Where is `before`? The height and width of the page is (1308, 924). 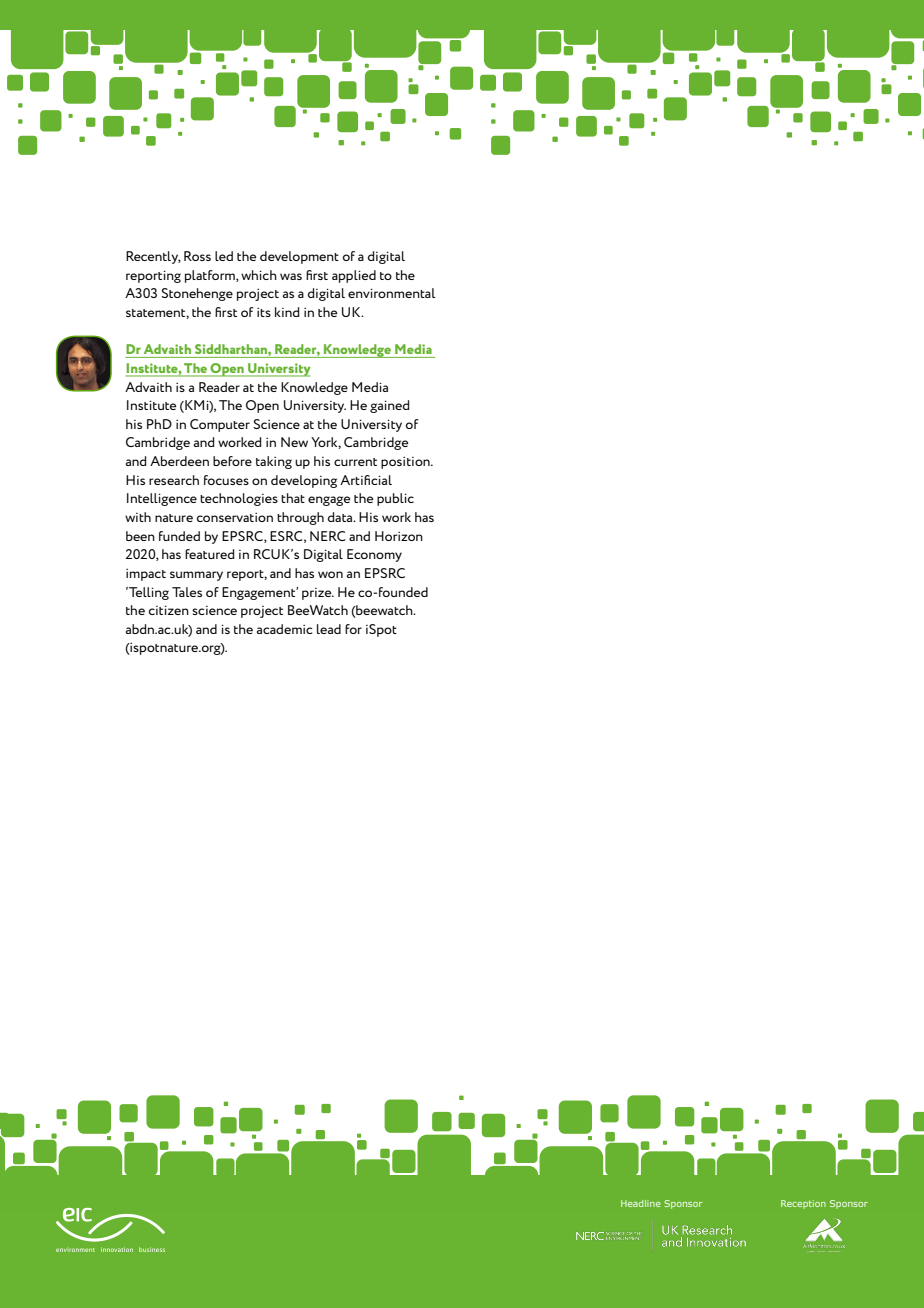
before is located at coordinates (232, 461).
